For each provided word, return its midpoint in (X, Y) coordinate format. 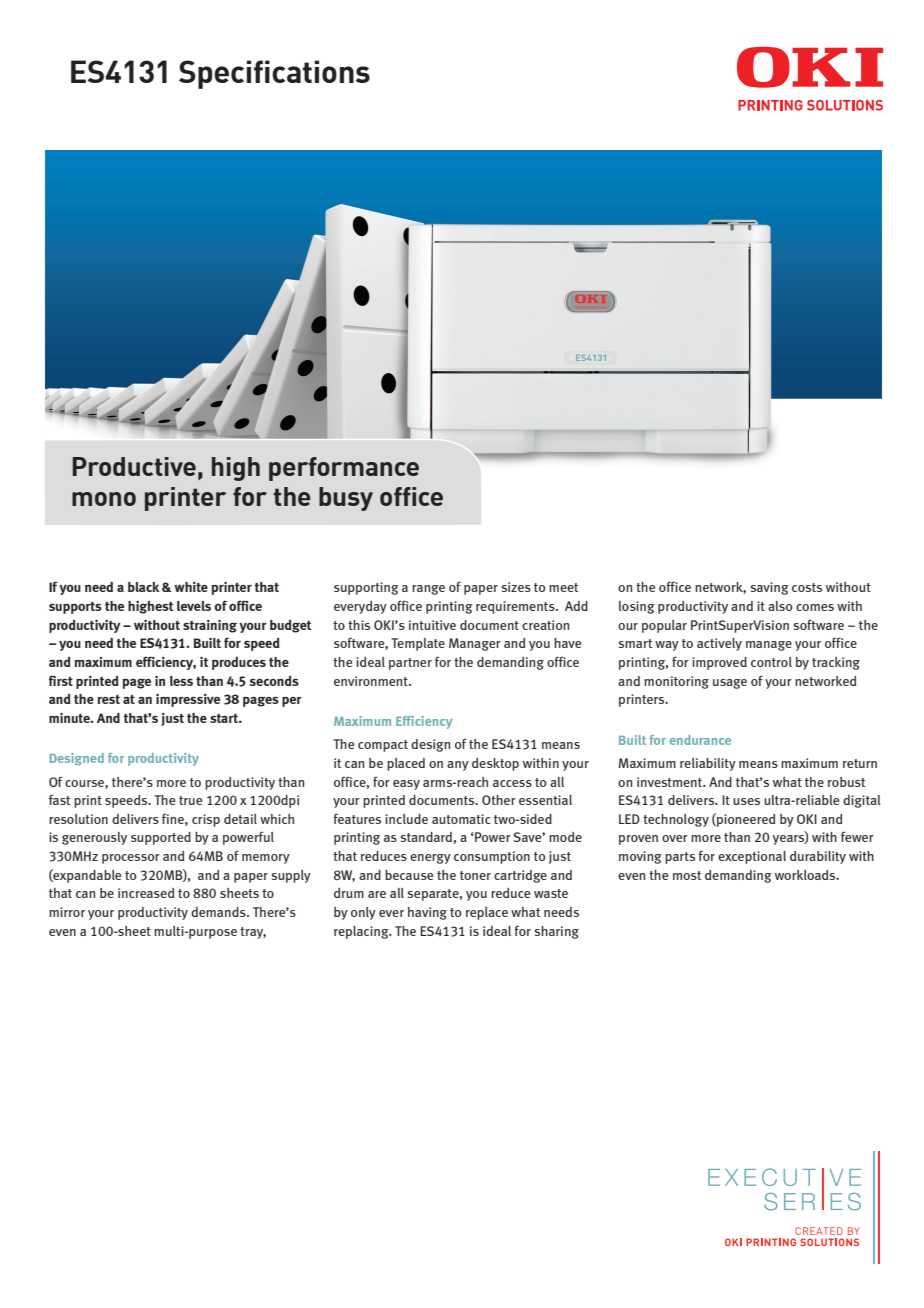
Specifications (274, 74)
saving (770, 588)
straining (210, 626)
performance (344, 469)
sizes (516, 587)
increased (146, 893)
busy (346, 499)
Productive (134, 466)
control (771, 662)
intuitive (432, 625)
